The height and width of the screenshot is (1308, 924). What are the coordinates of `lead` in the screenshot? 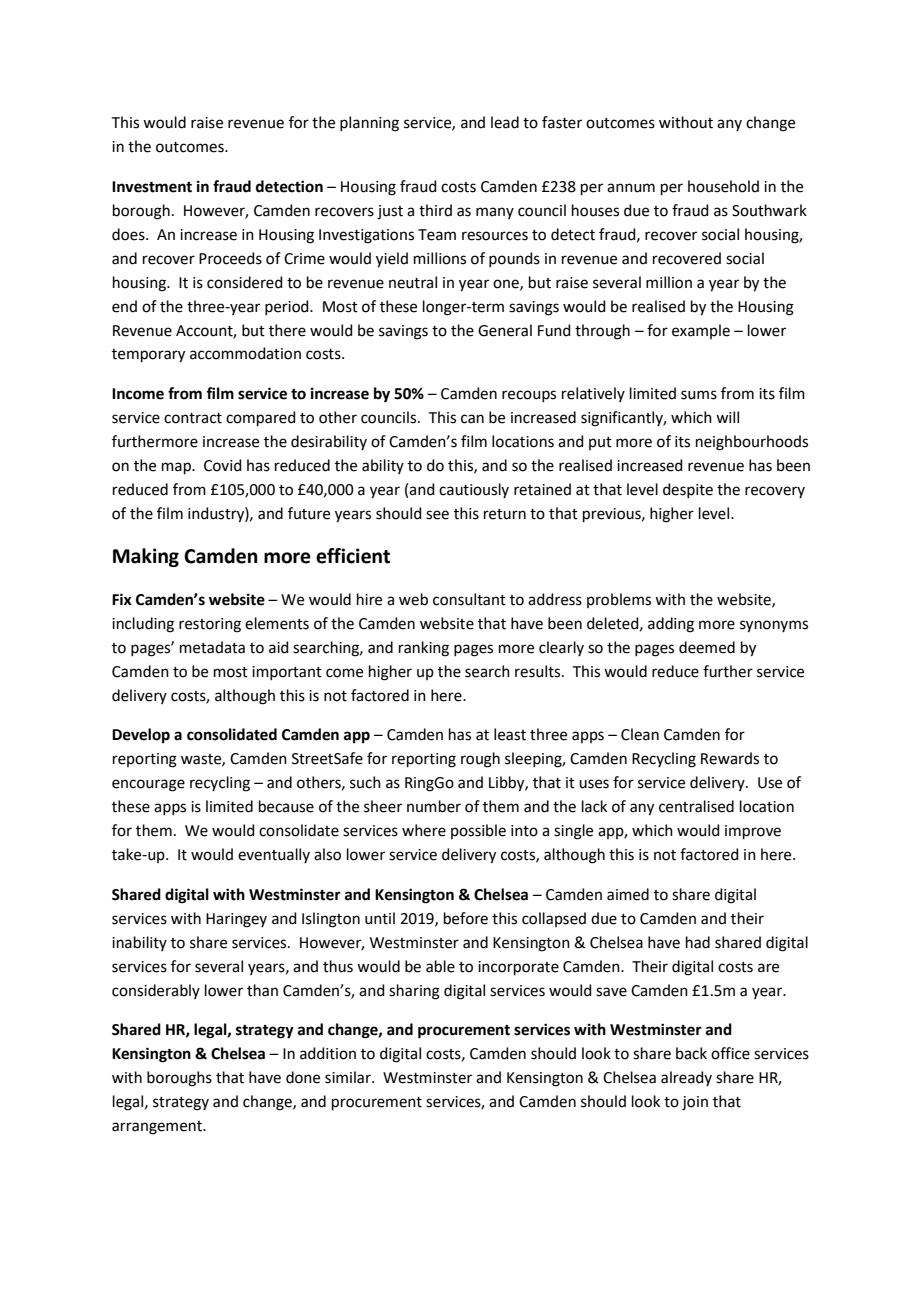 It's located at (505, 122).
